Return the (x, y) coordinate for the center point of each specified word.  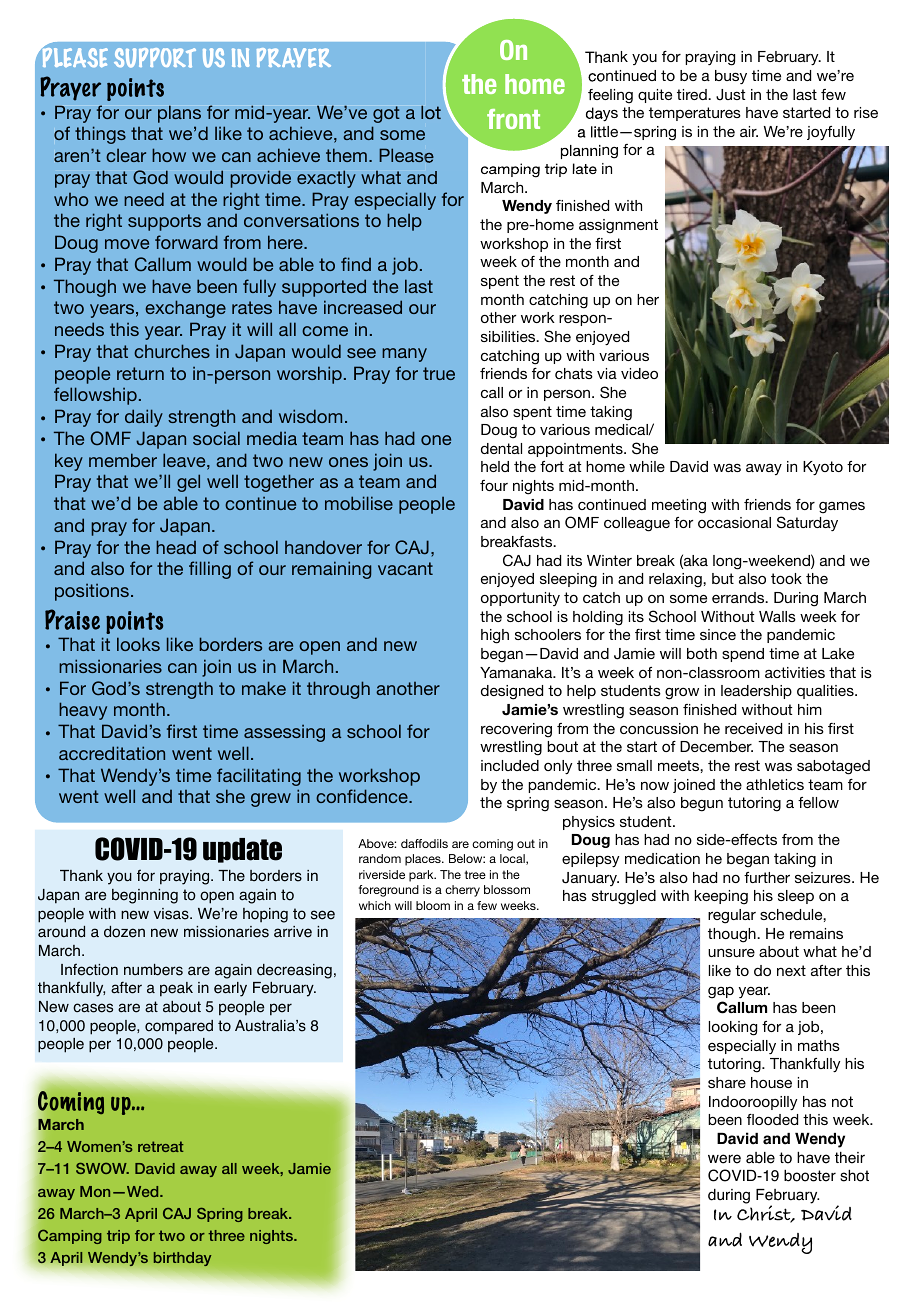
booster (810, 1176)
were (724, 1159)
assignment (618, 226)
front (513, 119)
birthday (183, 1259)
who (71, 199)
